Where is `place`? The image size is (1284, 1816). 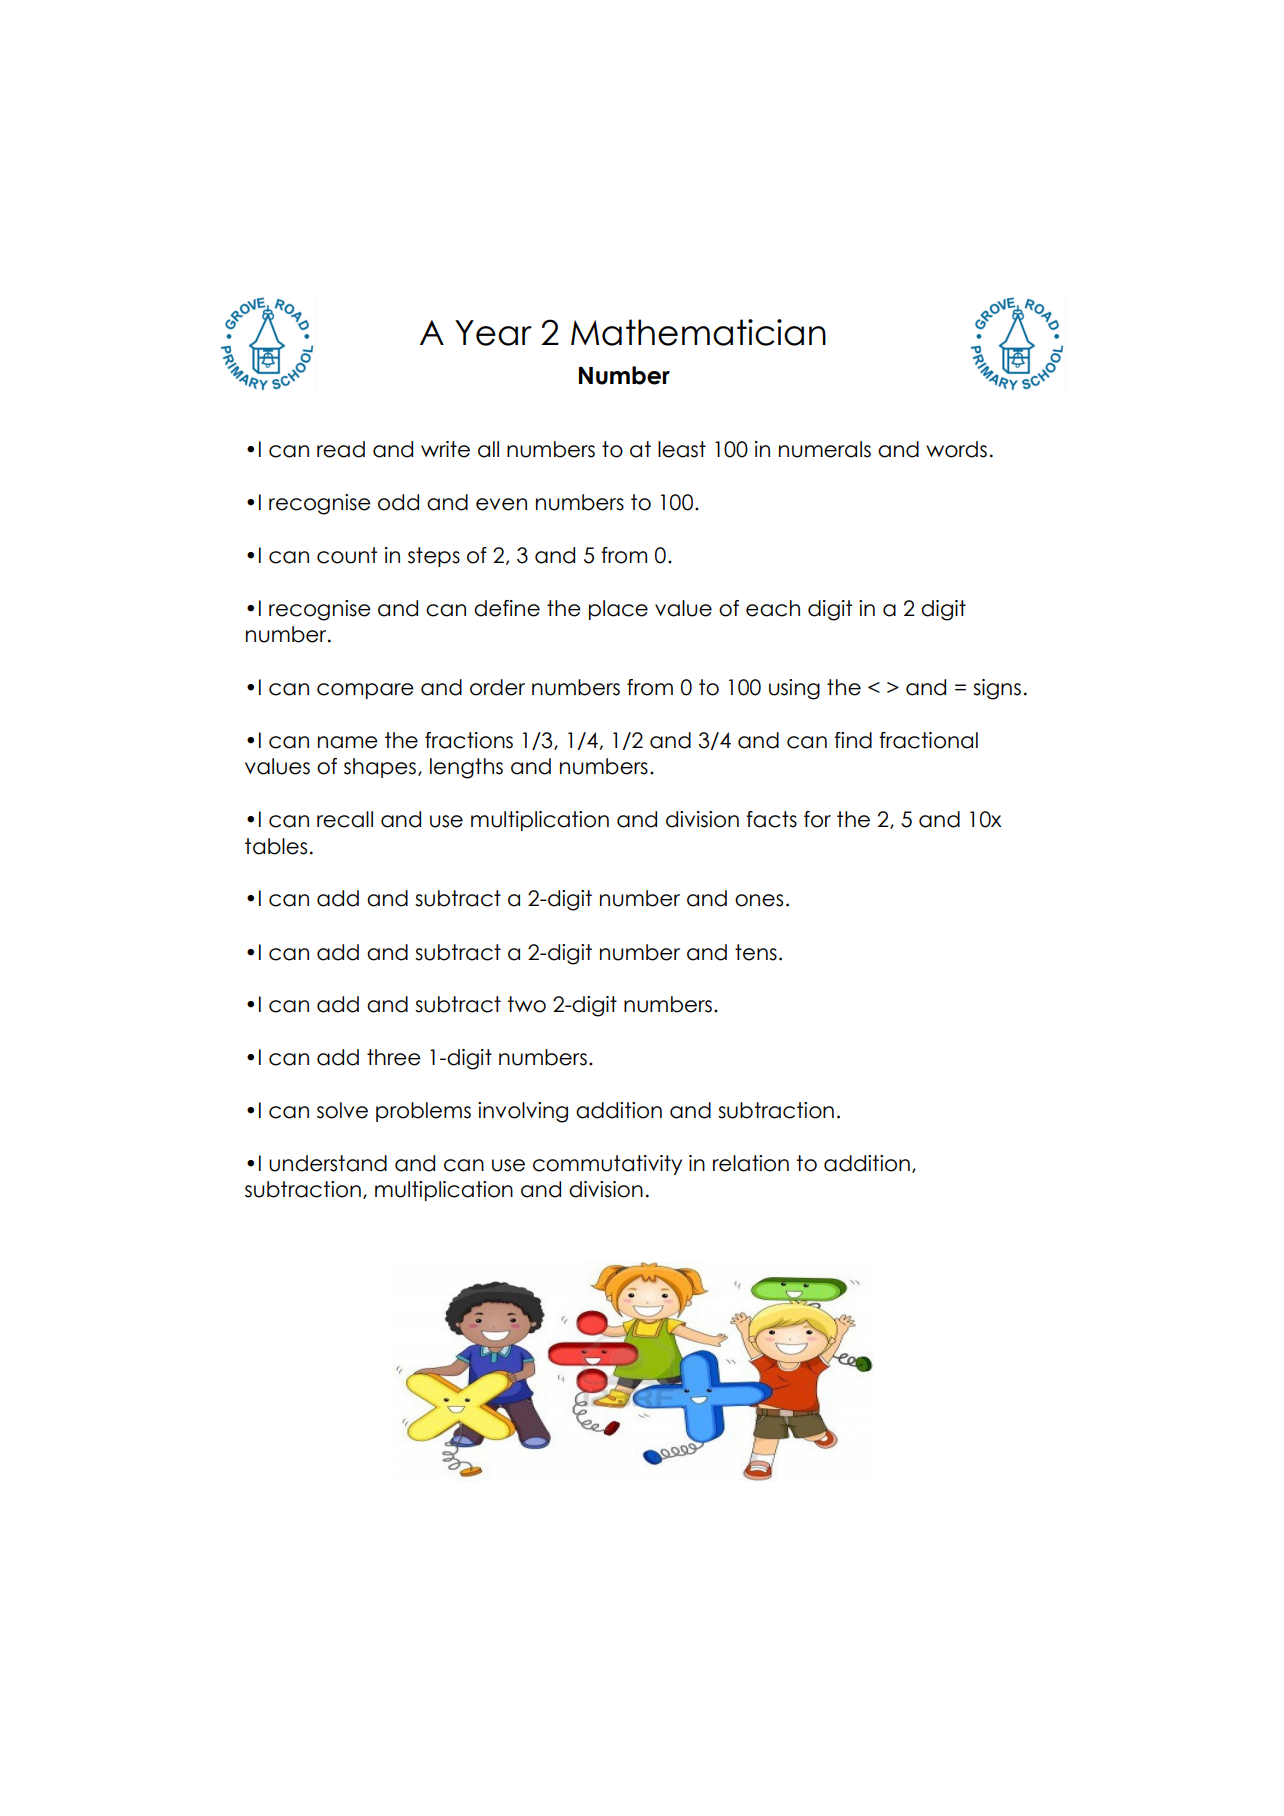 place is located at coordinates (618, 610).
